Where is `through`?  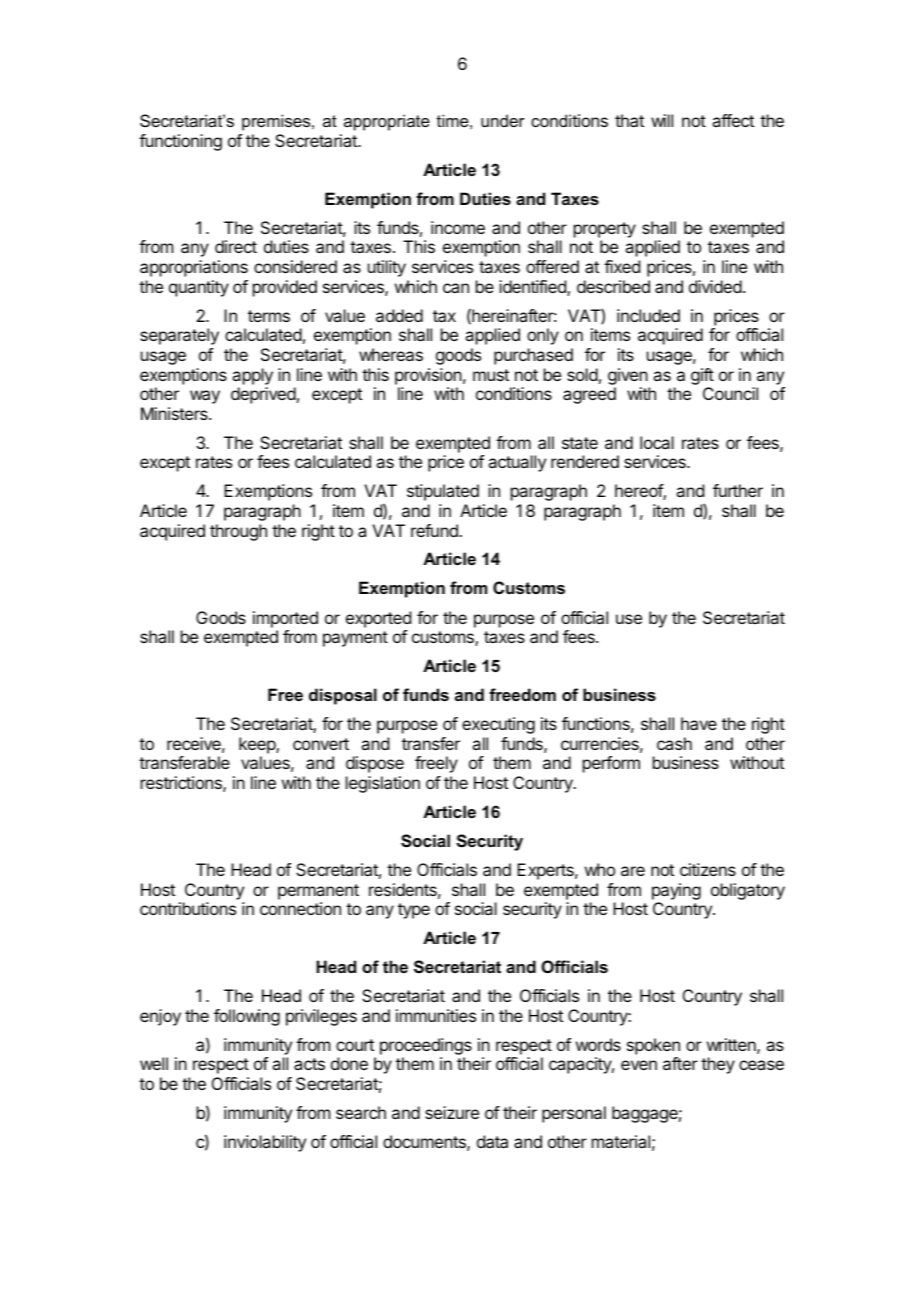 through is located at coordinates (238, 532).
